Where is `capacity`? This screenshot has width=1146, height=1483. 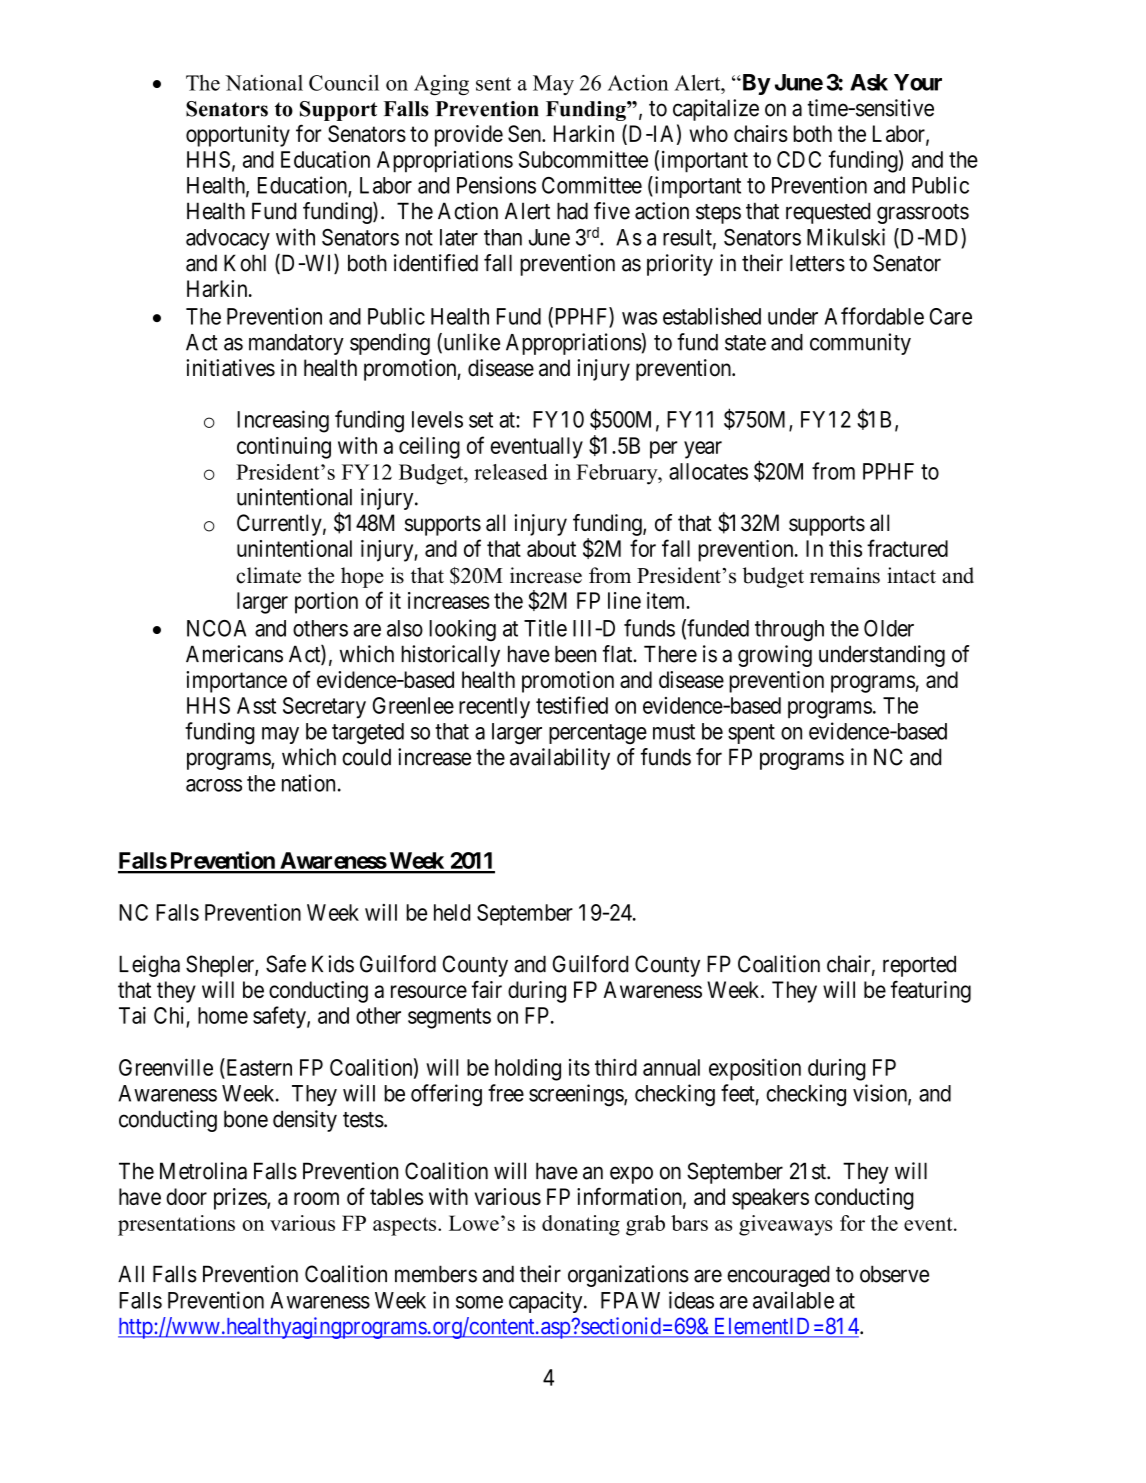
capacity is located at coordinates (547, 1302).
